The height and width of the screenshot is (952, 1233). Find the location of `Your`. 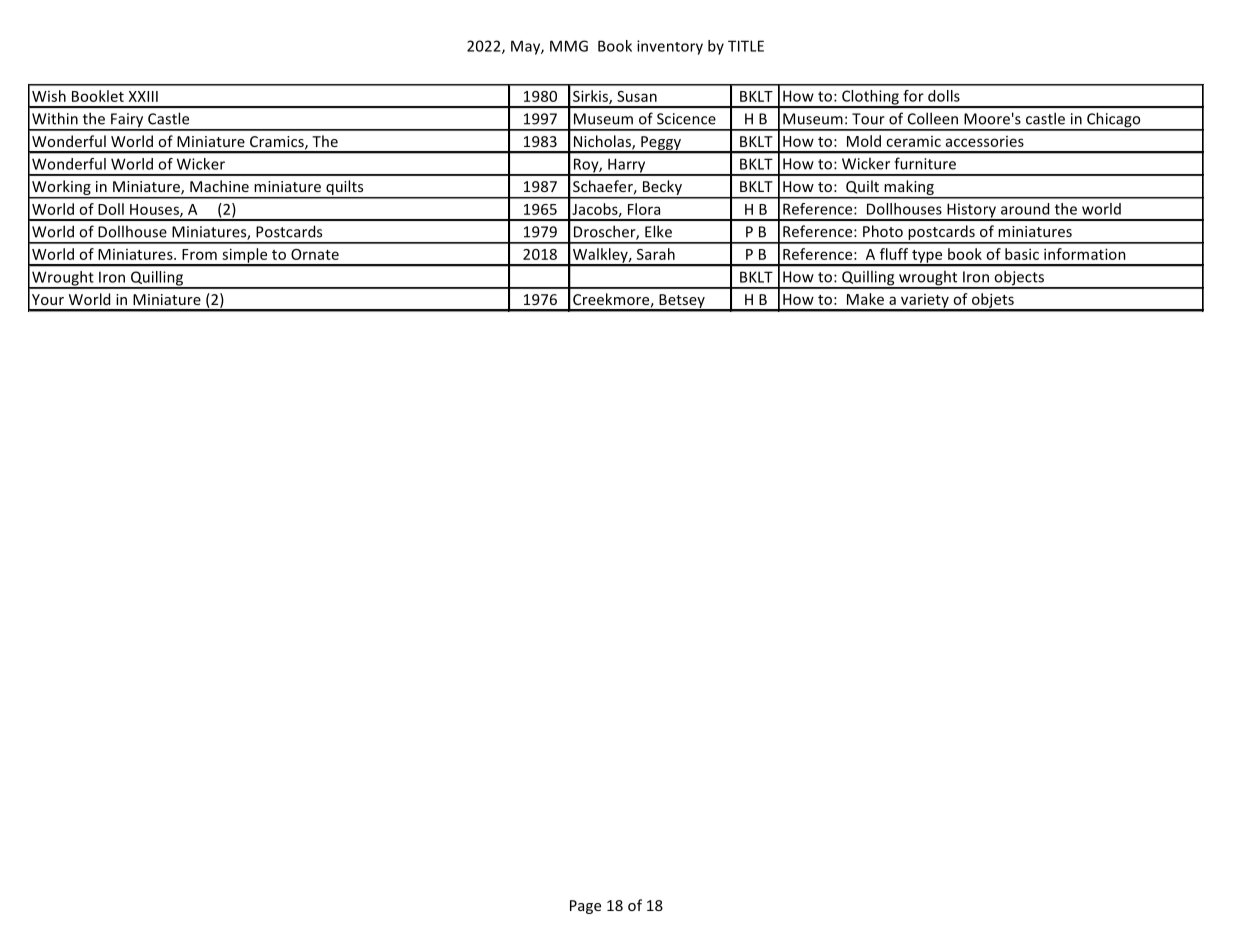

Your is located at coordinates (48, 299).
